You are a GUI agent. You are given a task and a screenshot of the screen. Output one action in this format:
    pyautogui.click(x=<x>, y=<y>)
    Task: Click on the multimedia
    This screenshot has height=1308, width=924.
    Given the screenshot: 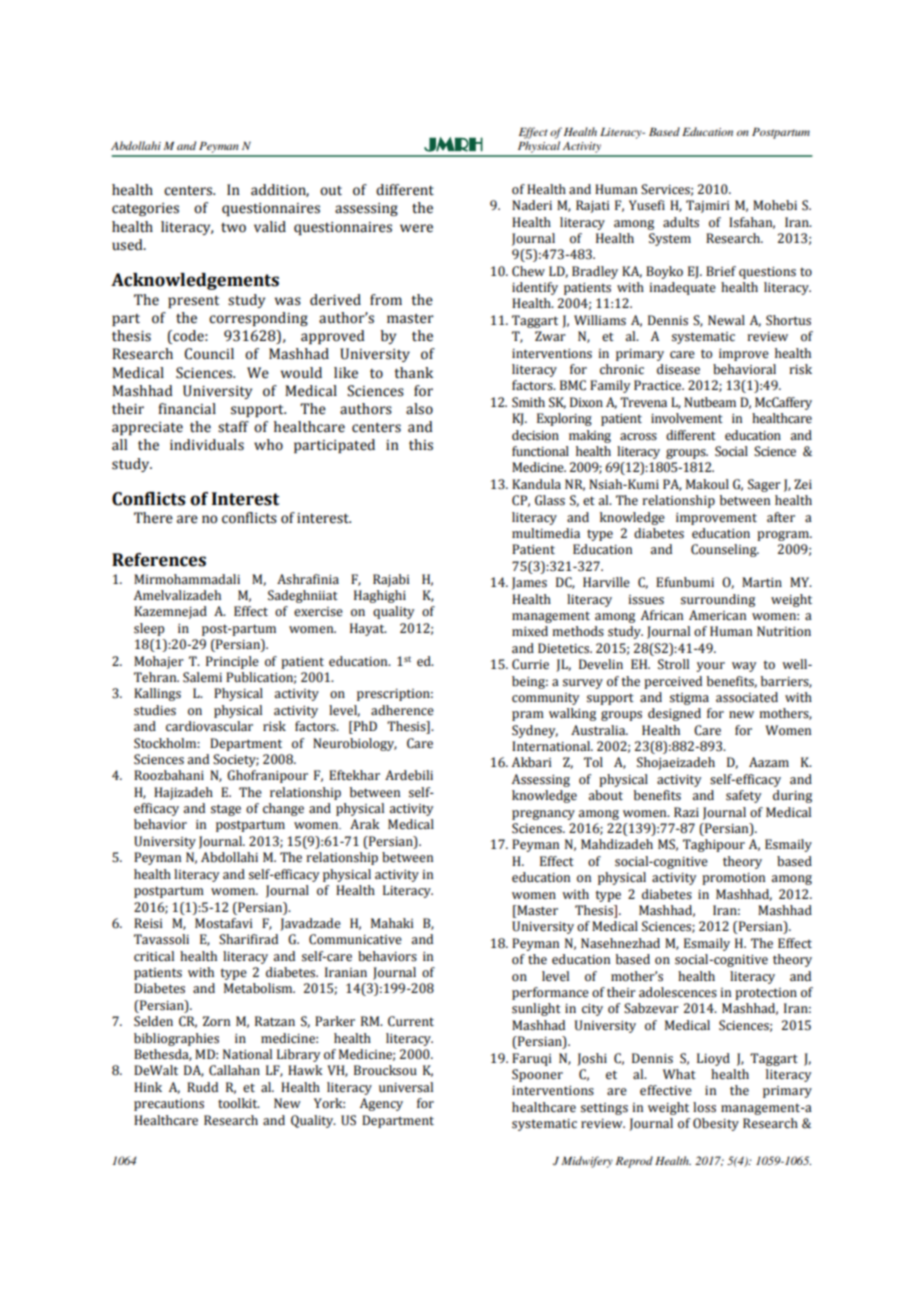 What is the action you would take?
    pyautogui.click(x=546, y=533)
